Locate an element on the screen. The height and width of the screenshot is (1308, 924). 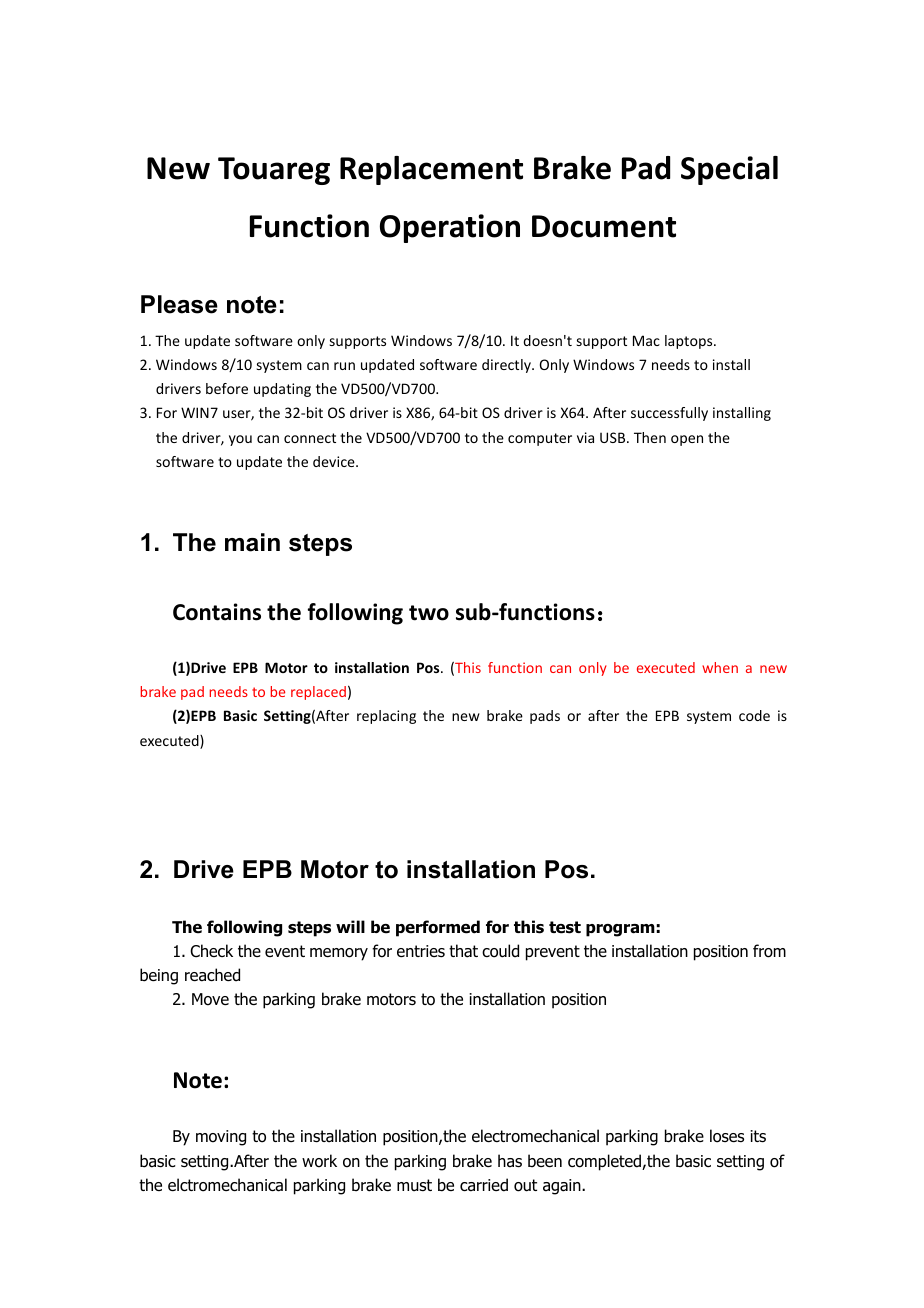
open is located at coordinates (687, 440).
